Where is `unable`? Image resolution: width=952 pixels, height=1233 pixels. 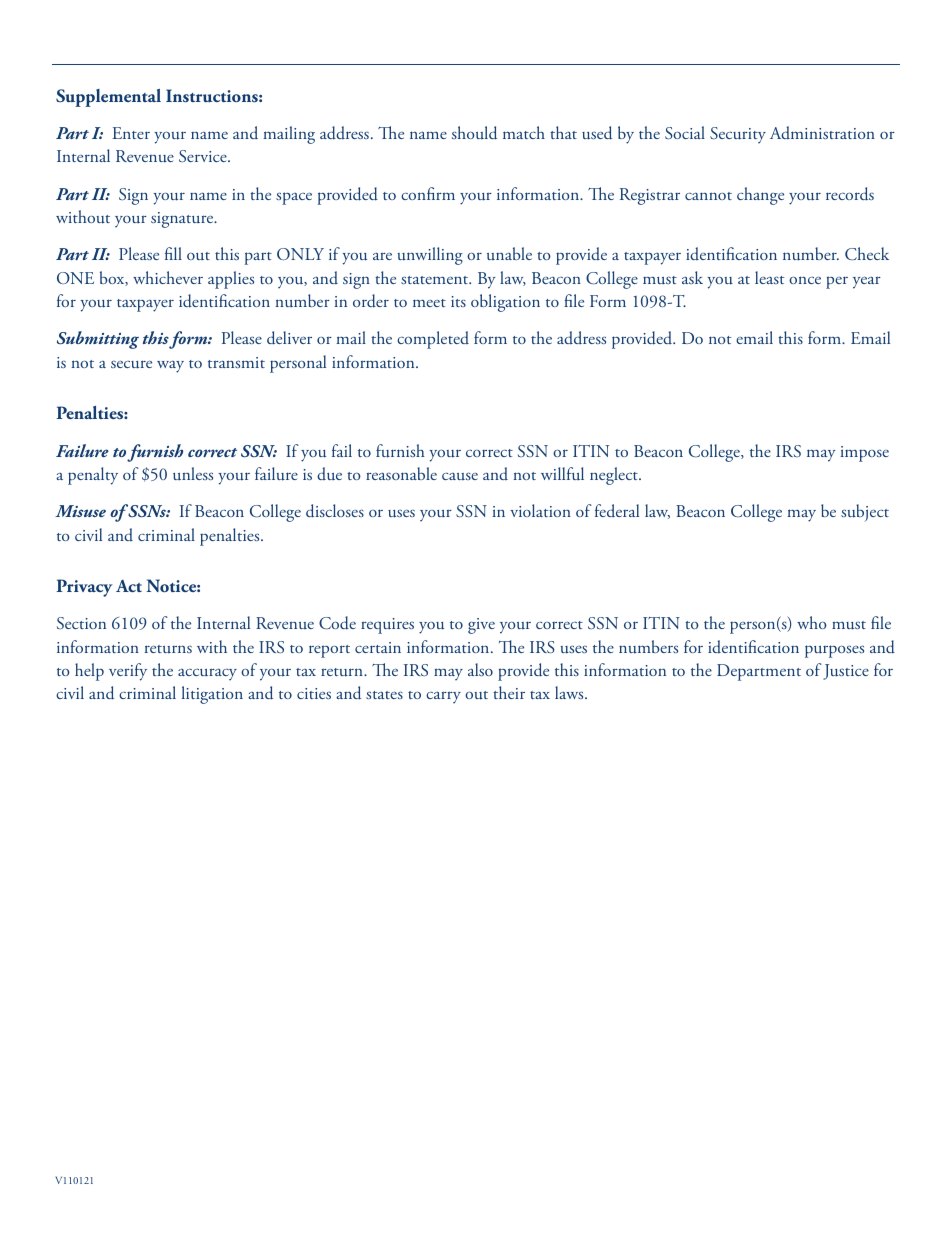 unable is located at coordinates (509, 254).
